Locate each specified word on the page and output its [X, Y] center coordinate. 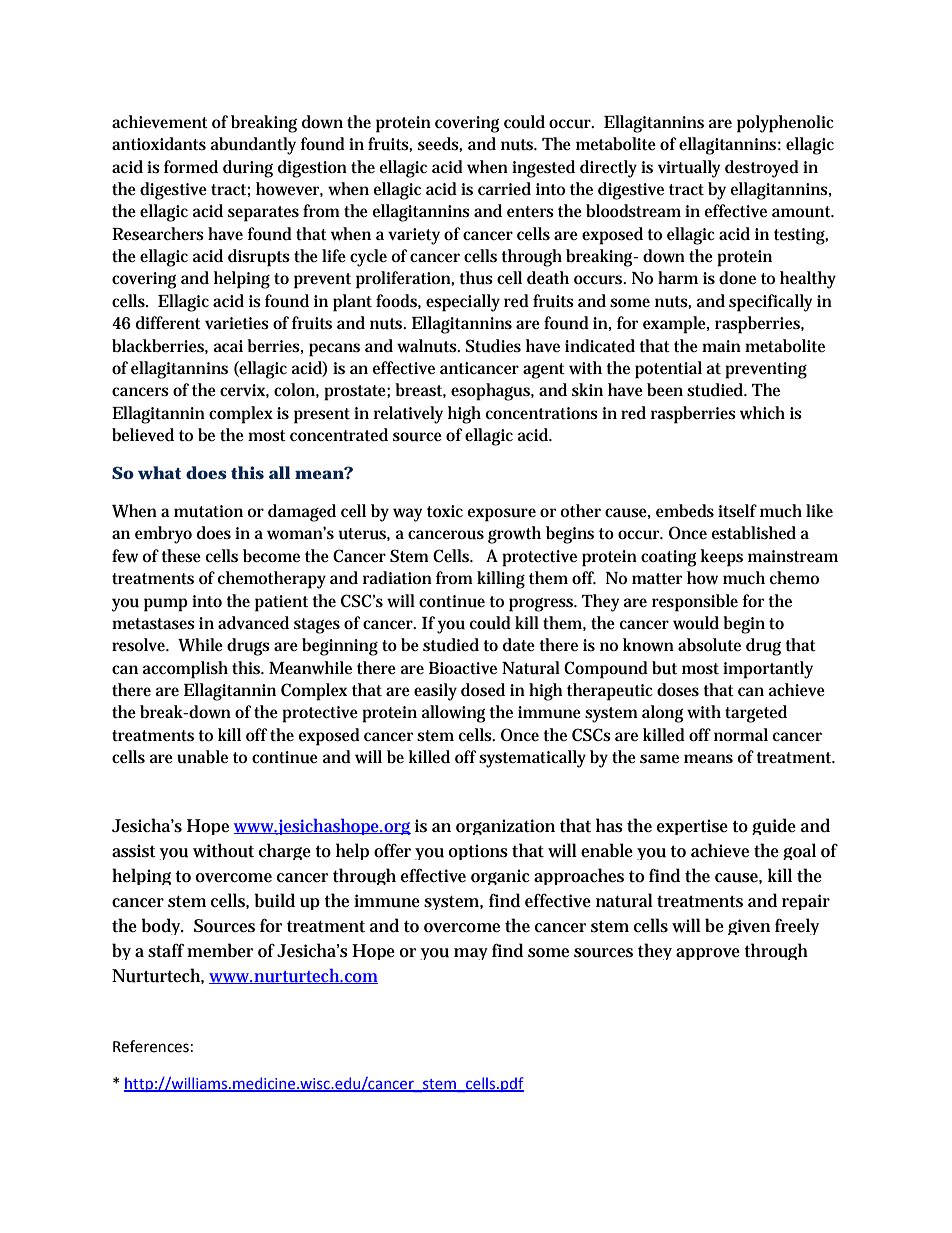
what [159, 473]
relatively [408, 415]
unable [202, 757]
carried [504, 189]
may [471, 954]
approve [708, 954]
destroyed [762, 169]
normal [741, 734]
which [762, 413]
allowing [454, 714]
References [151, 1046]
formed [191, 166]
